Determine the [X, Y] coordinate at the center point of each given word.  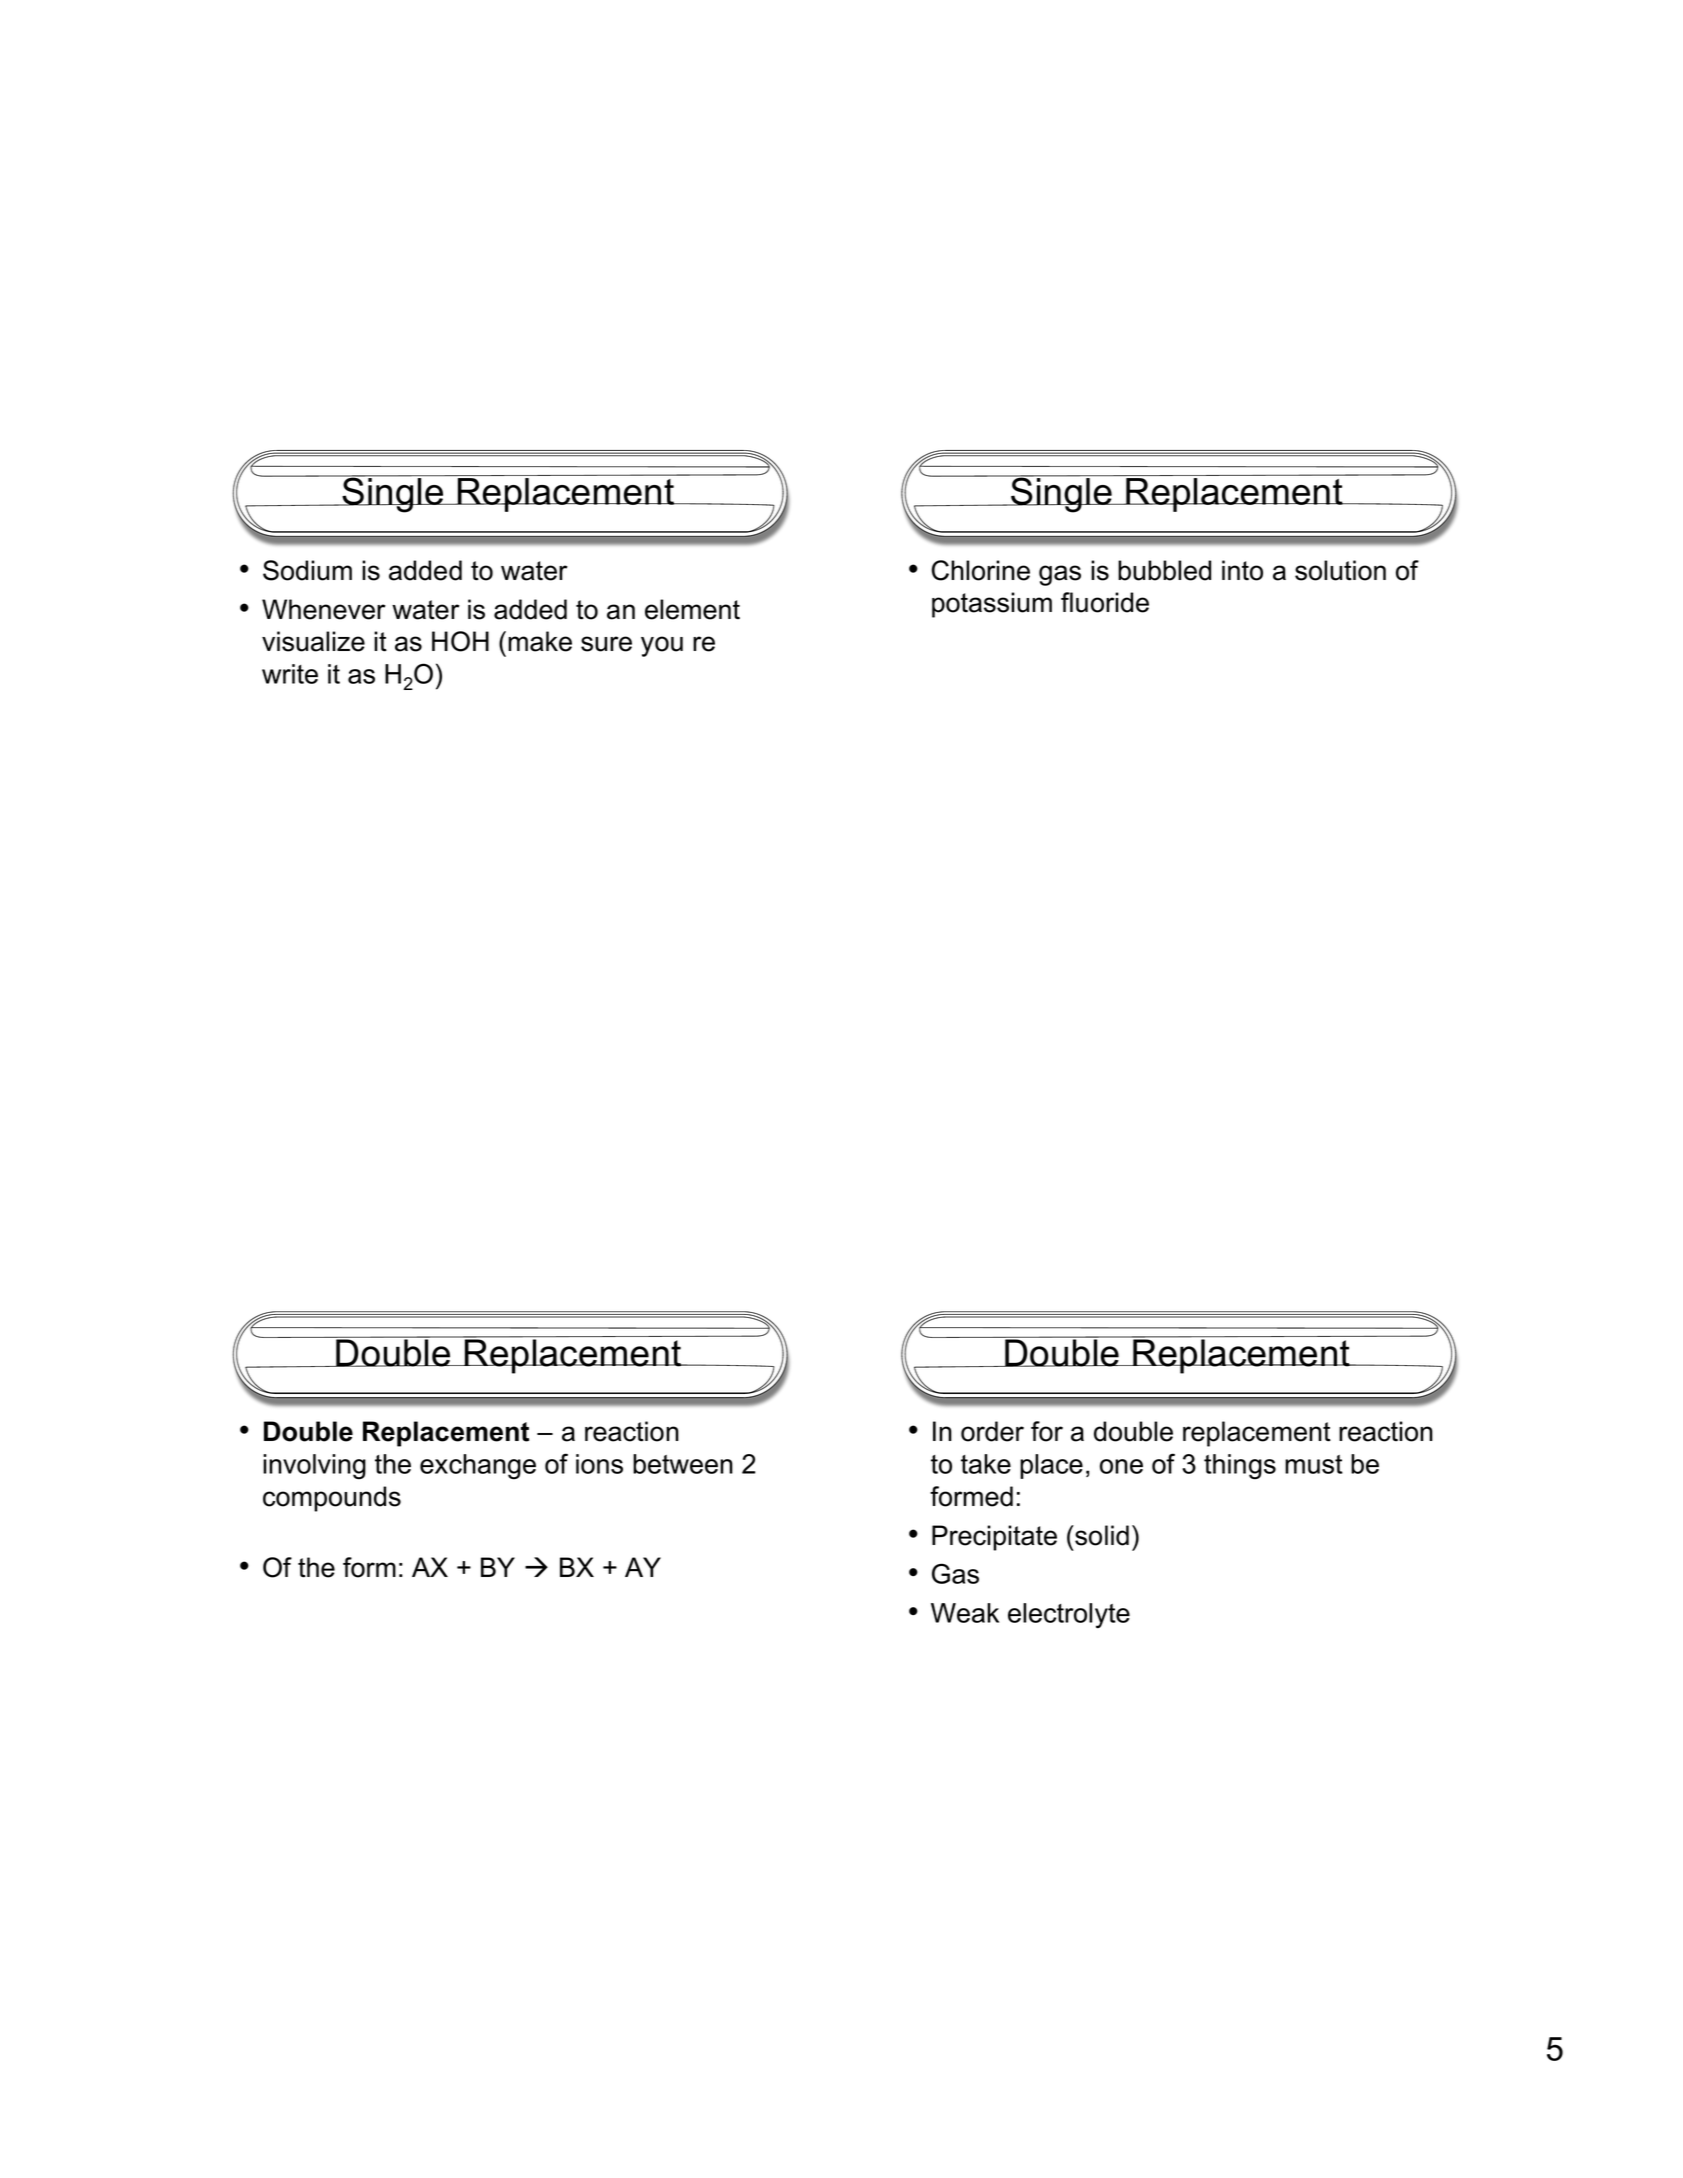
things [1240, 1467]
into [1242, 570]
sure [606, 644]
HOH [460, 641]
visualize [313, 641]
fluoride [1105, 602]
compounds [332, 1499]
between [683, 1464]
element [692, 609]
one [1121, 1466]
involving [314, 1467]
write [290, 674]
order [992, 1431]
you [662, 646]
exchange [478, 1467]
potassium [992, 605]
